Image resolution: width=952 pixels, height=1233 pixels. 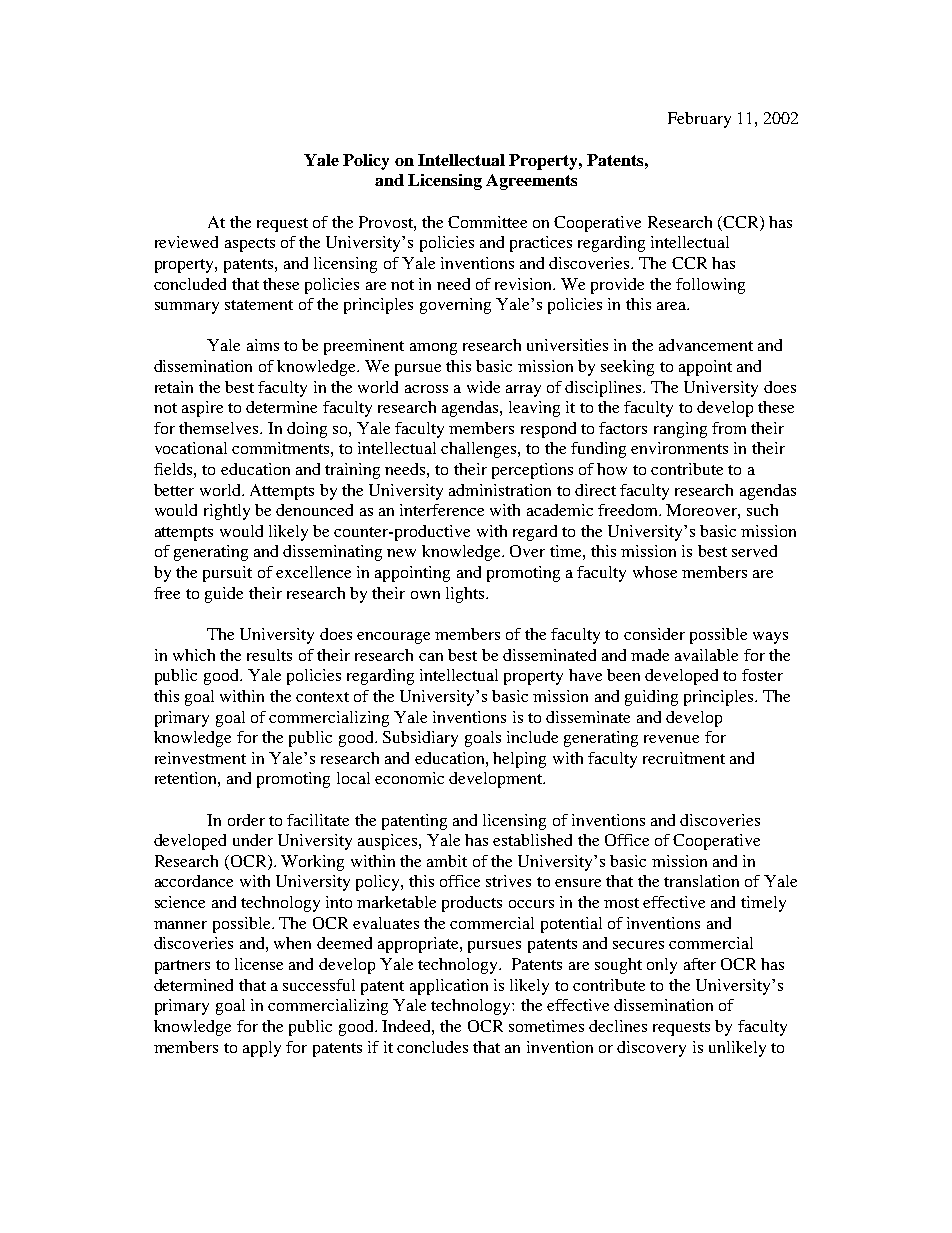 What do you see at coordinates (269, 655) in the screenshot?
I see `results` at bounding box center [269, 655].
